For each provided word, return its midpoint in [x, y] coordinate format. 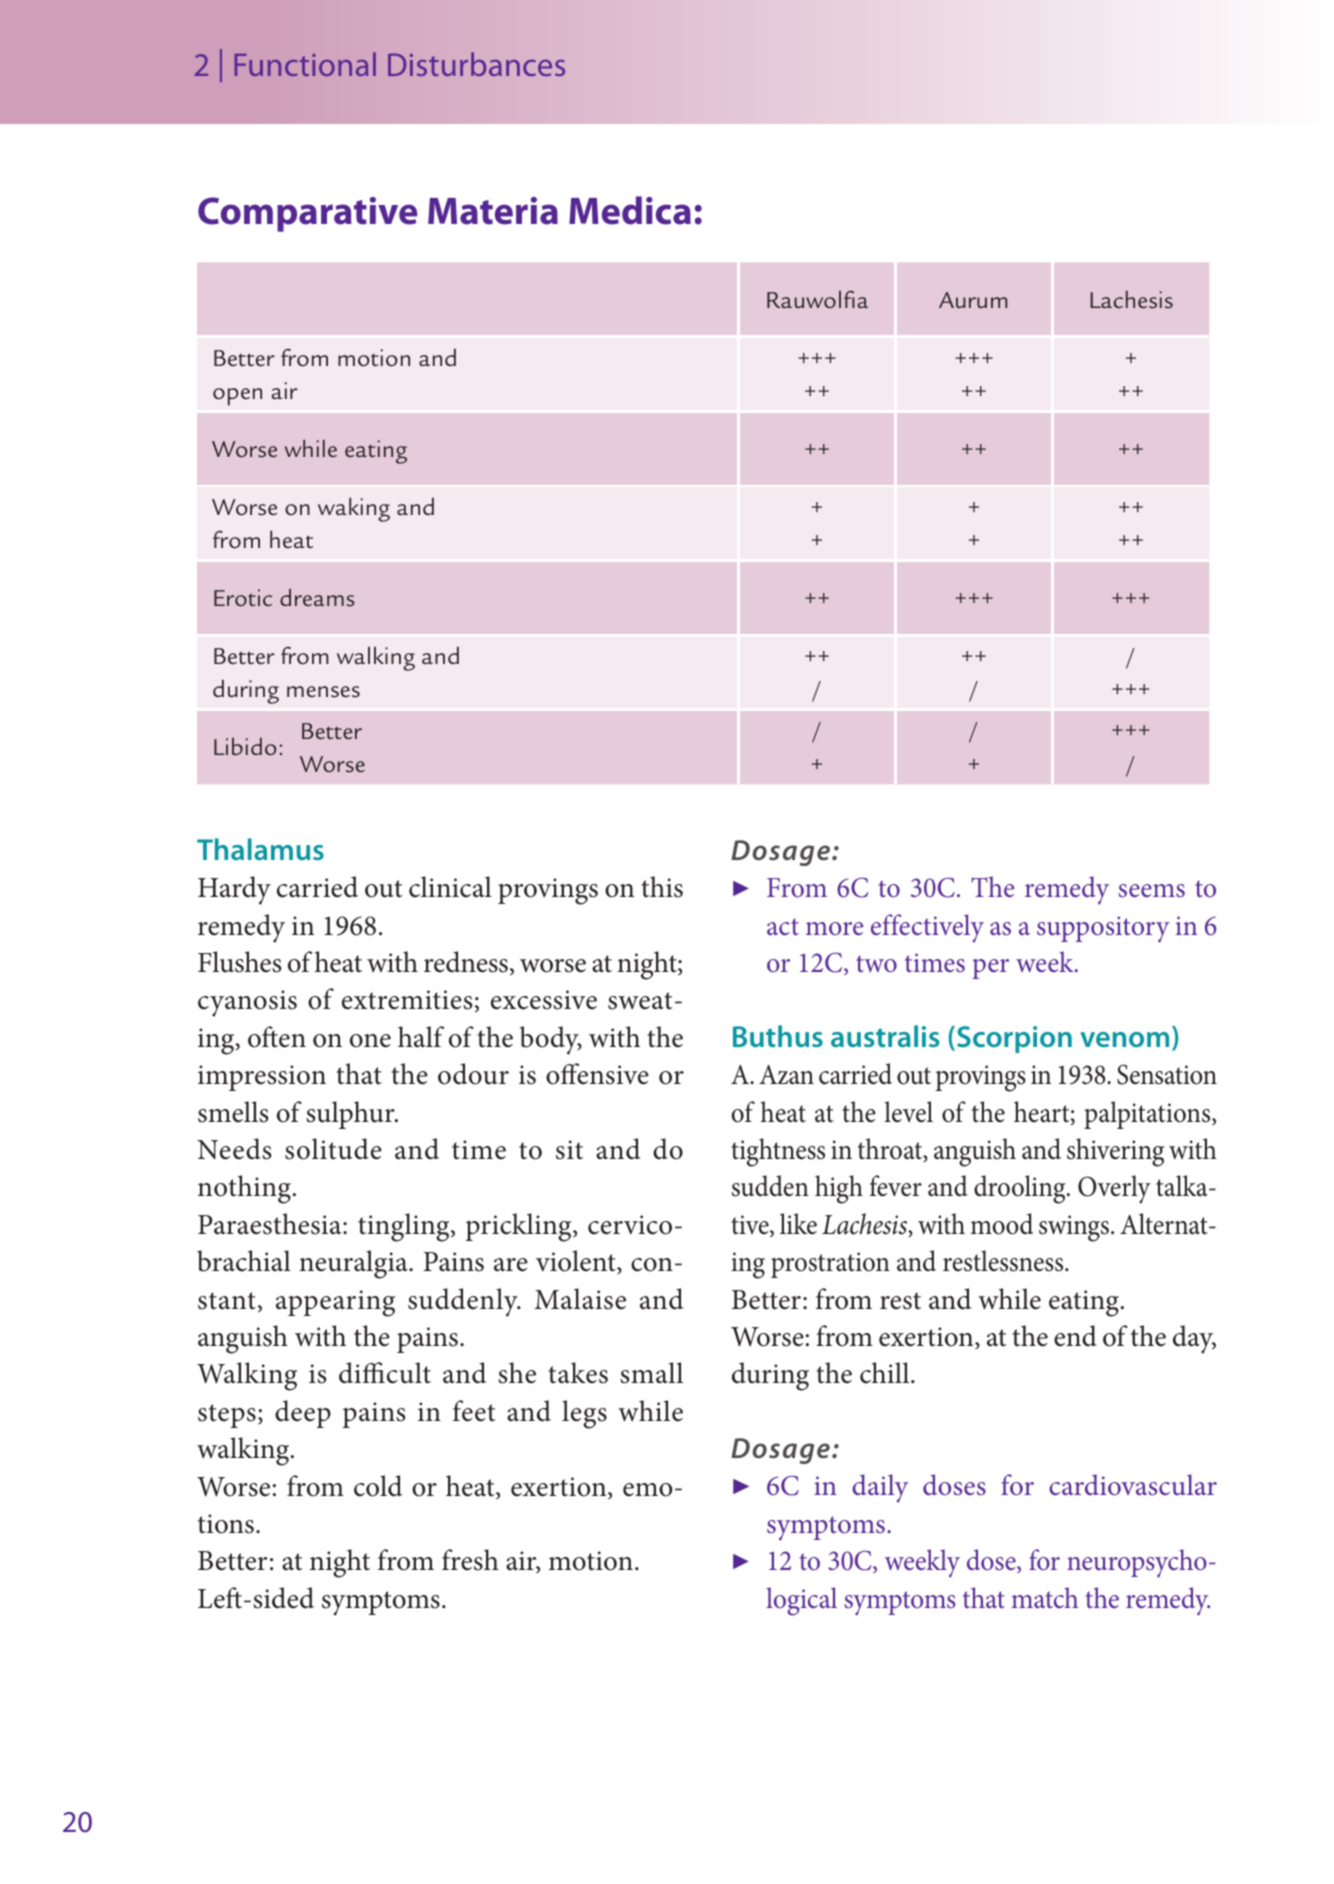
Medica [630, 210]
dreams [317, 598]
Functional [305, 64]
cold [378, 1486]
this [662, 887]
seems [1151, 891]
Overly [1114, 1189]
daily [880, 1488]
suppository [1103, 929]
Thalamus [260, 849]
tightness [778, 1152]
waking [354, 509]
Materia [493, 211]
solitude [333, 1149]
